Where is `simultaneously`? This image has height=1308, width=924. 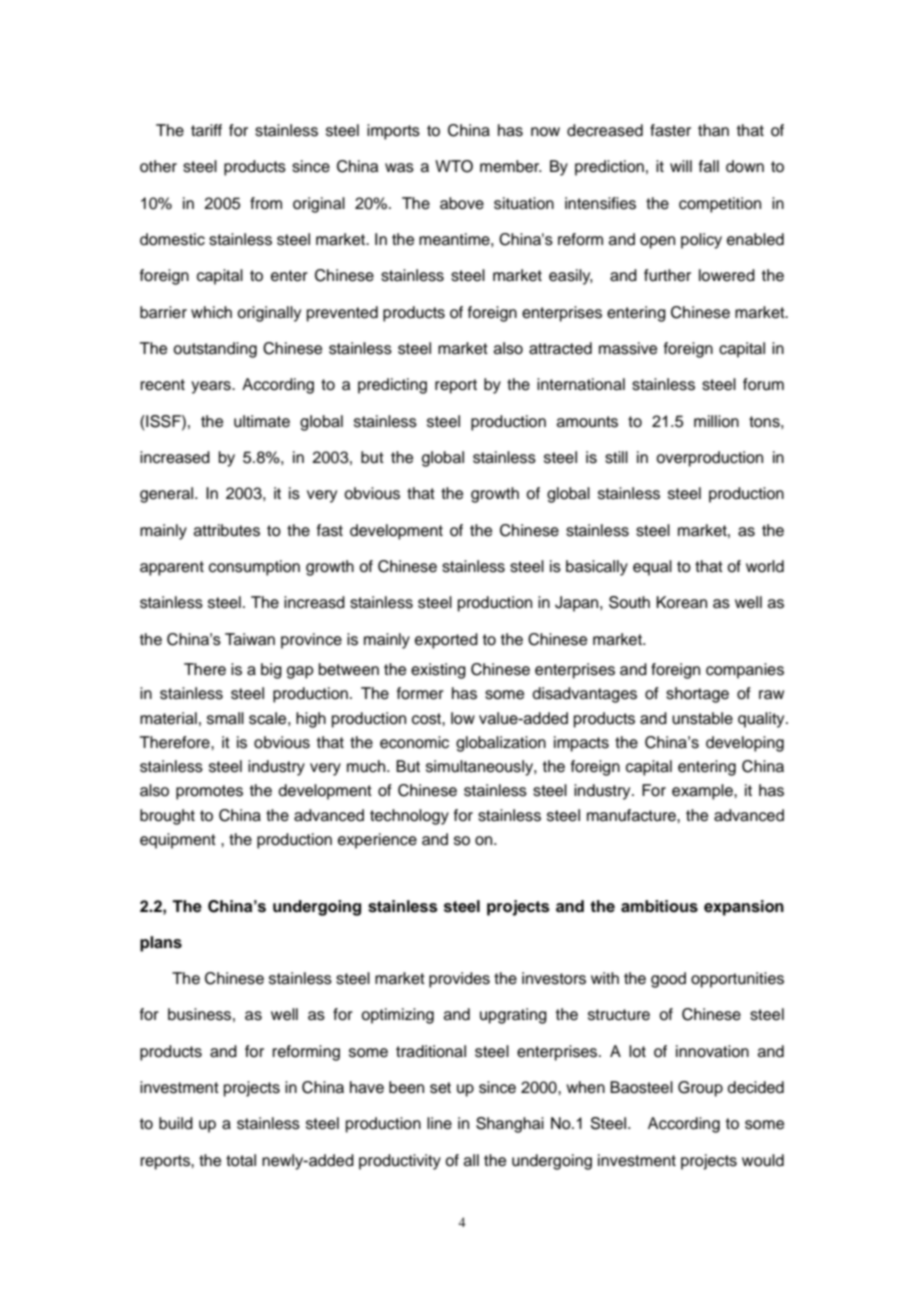
simultaneously is located at coordinates (480, 768).
